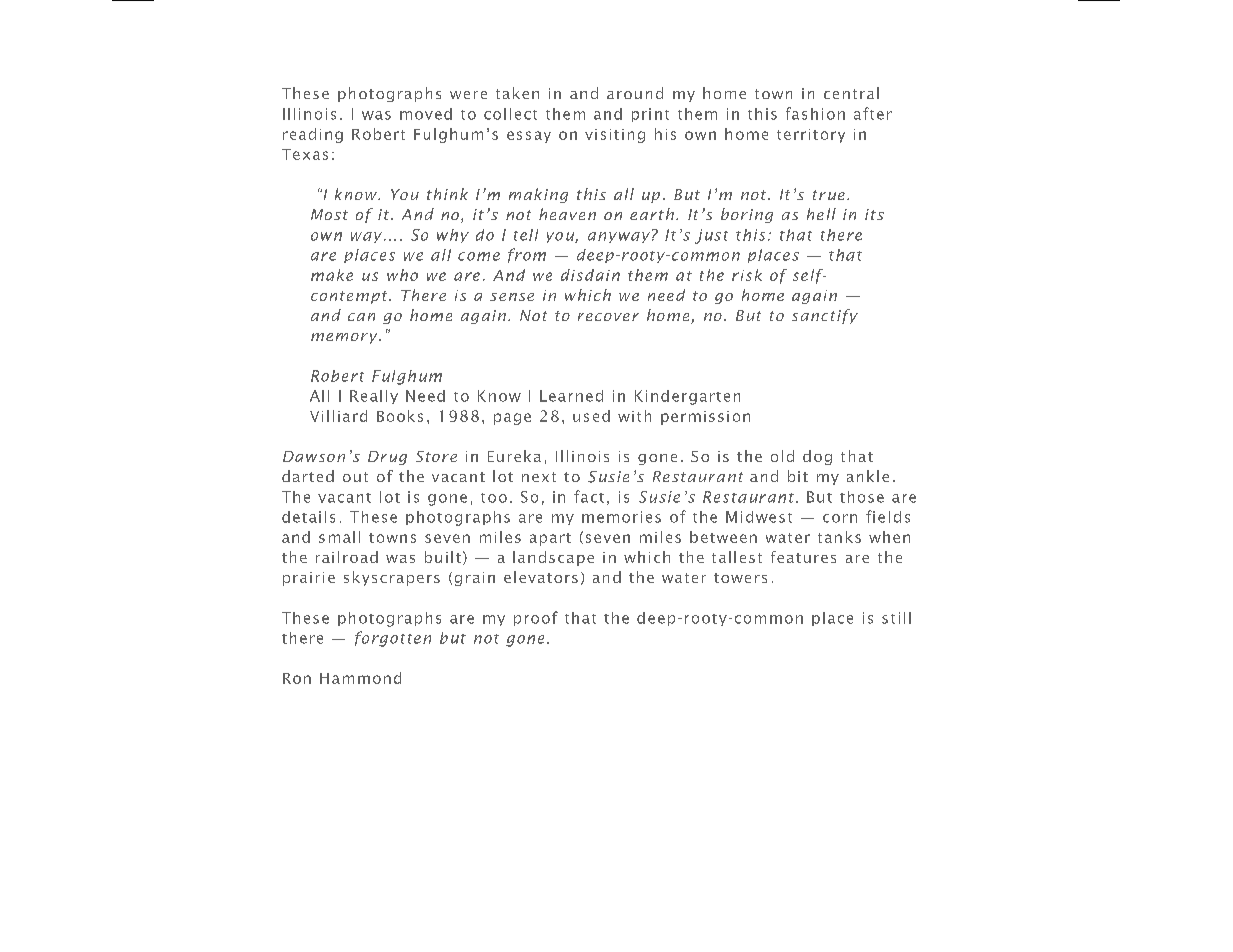  I want to click on moved, so click(426, 114).
